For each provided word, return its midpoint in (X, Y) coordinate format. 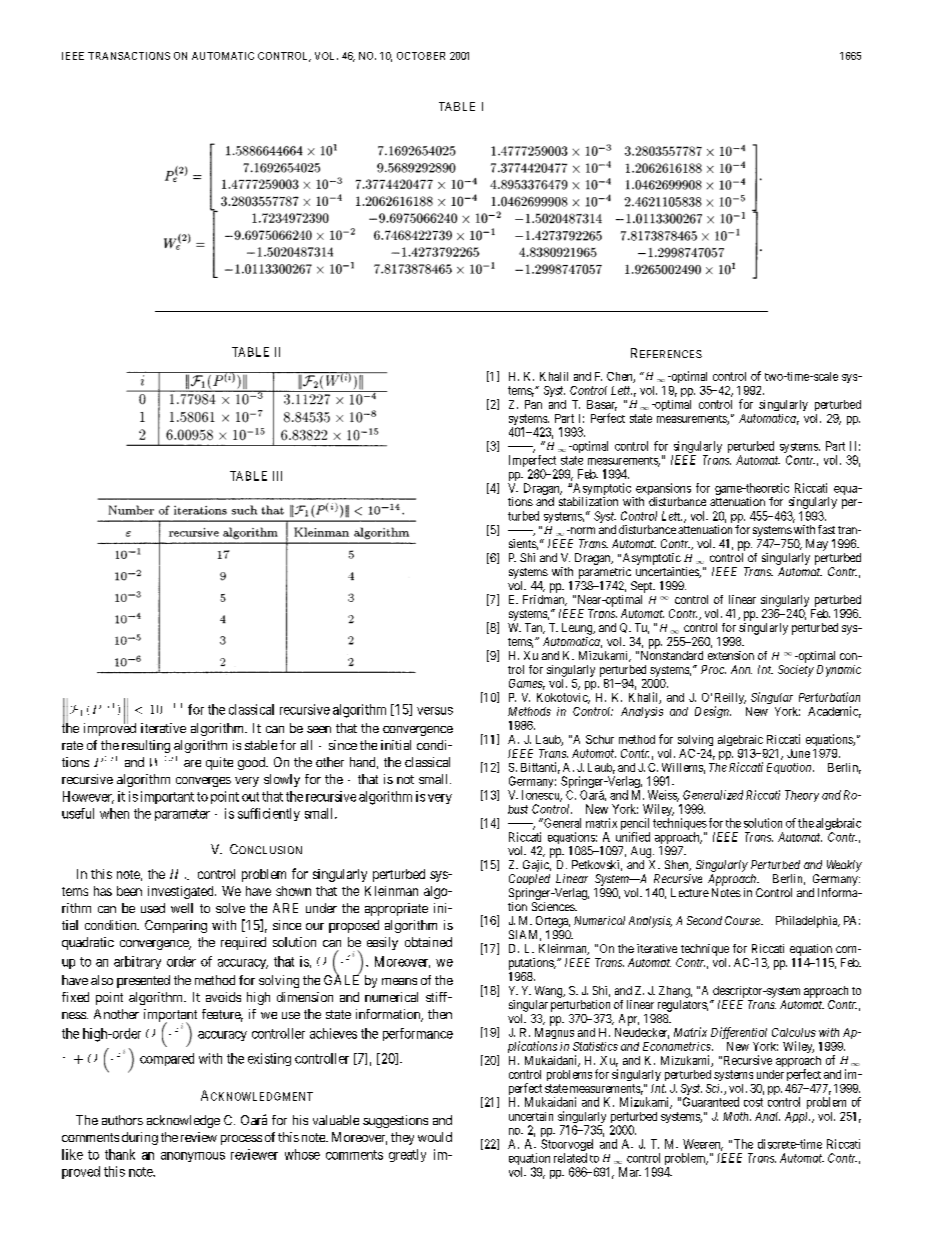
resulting (146, 746)
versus (435, 711)
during (140, 1138)
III (277, 476)
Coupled (529, 879)
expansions (663, 490)
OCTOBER (421, 56)
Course (743, 920)
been (129, 891)
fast (826, 529)
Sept (643, 587)
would (435, 1137)
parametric (605, 573)
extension (731, 655)
